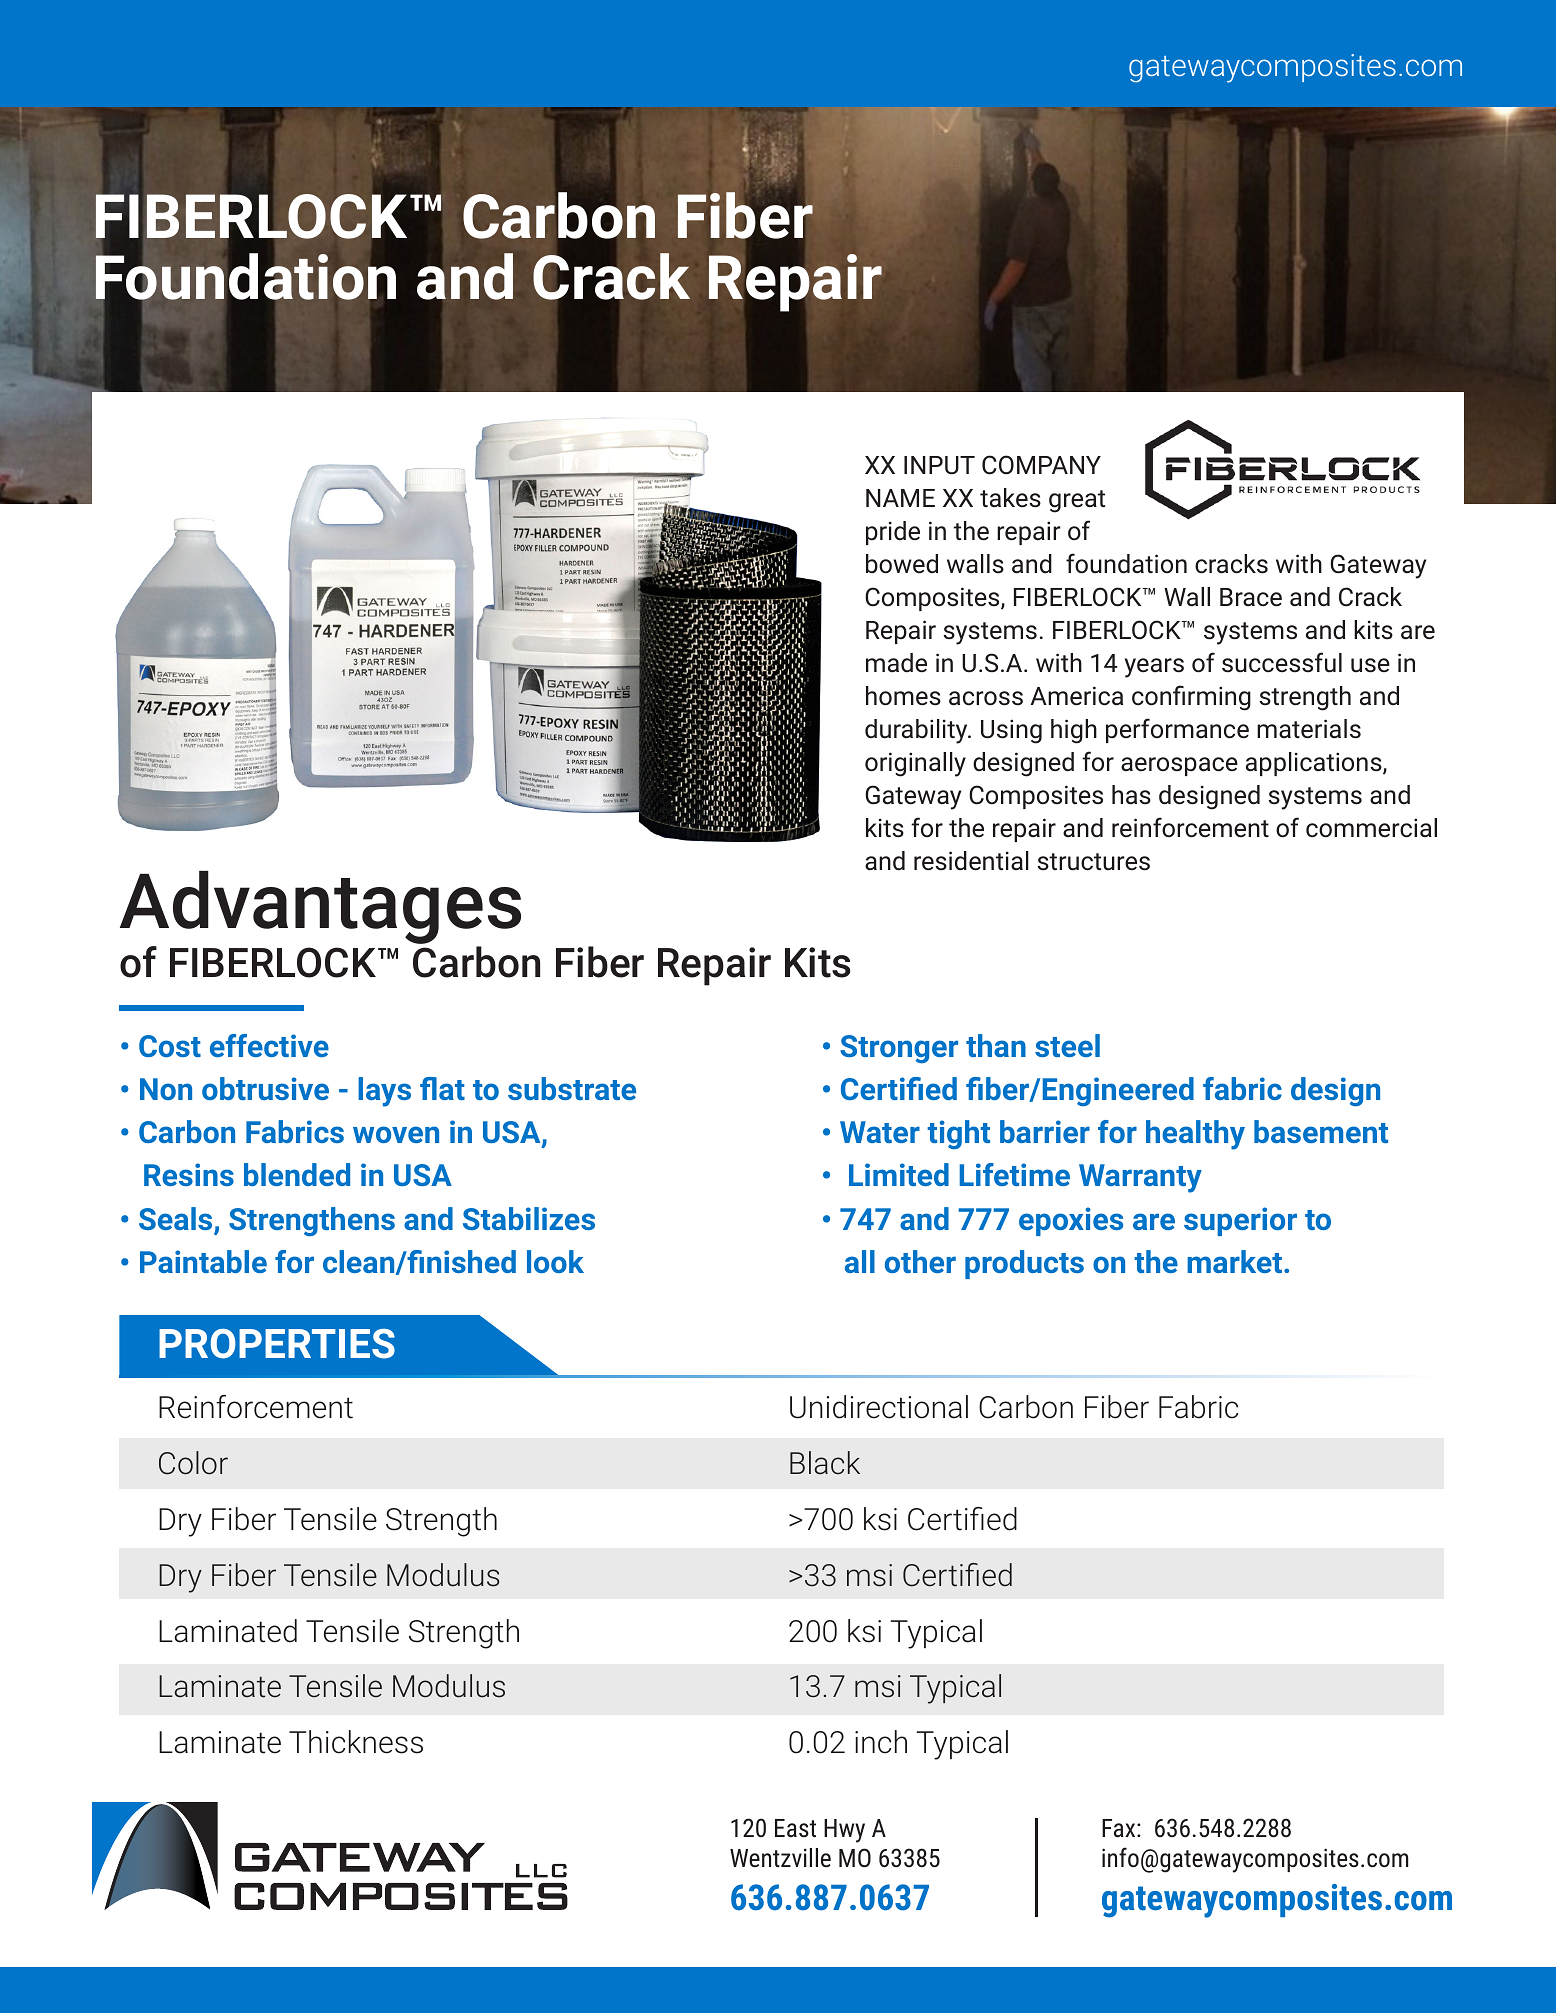  I want to click on East, so click(795, 1828).
